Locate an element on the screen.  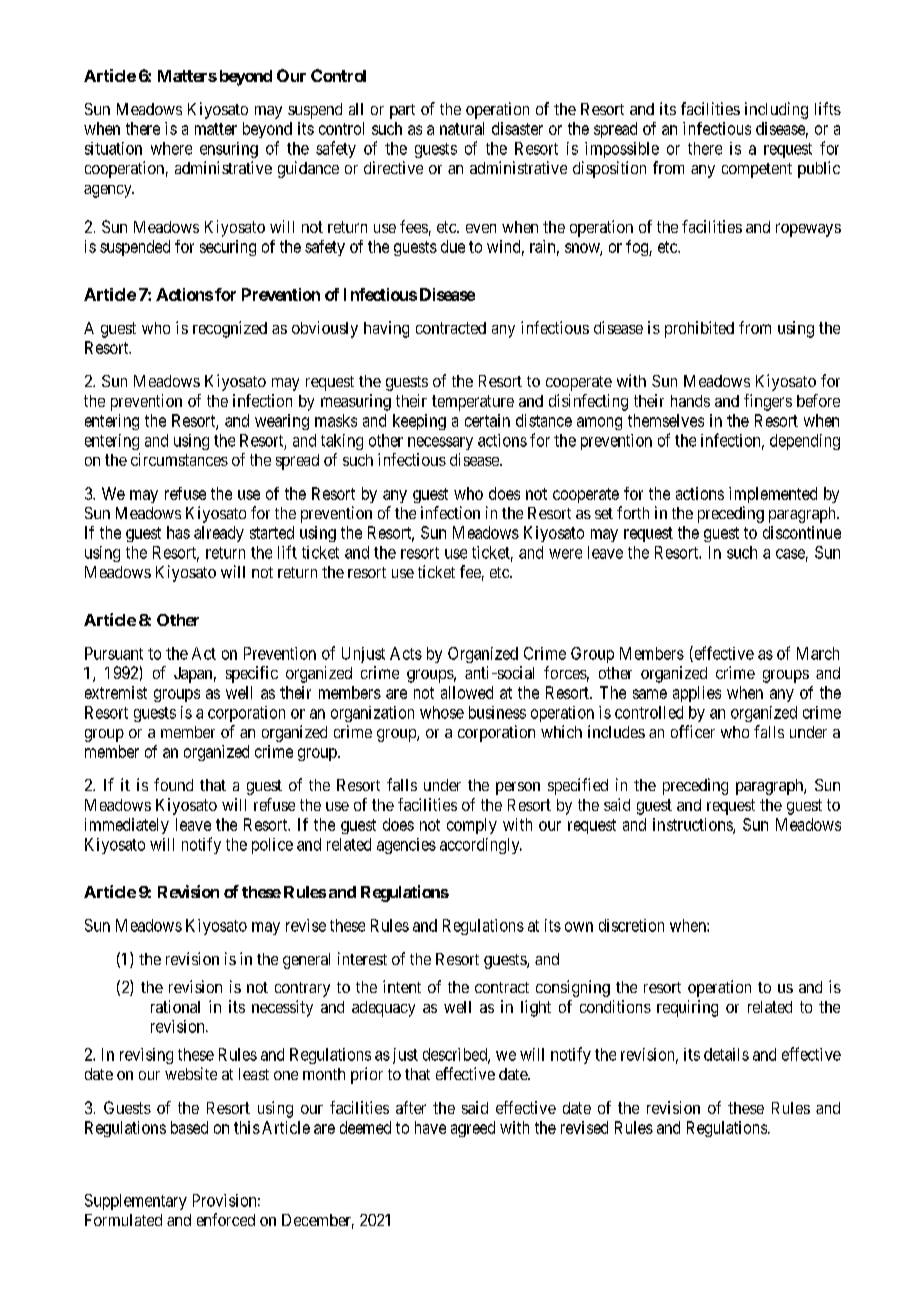
discretion is located at coordinates (631, 925).
